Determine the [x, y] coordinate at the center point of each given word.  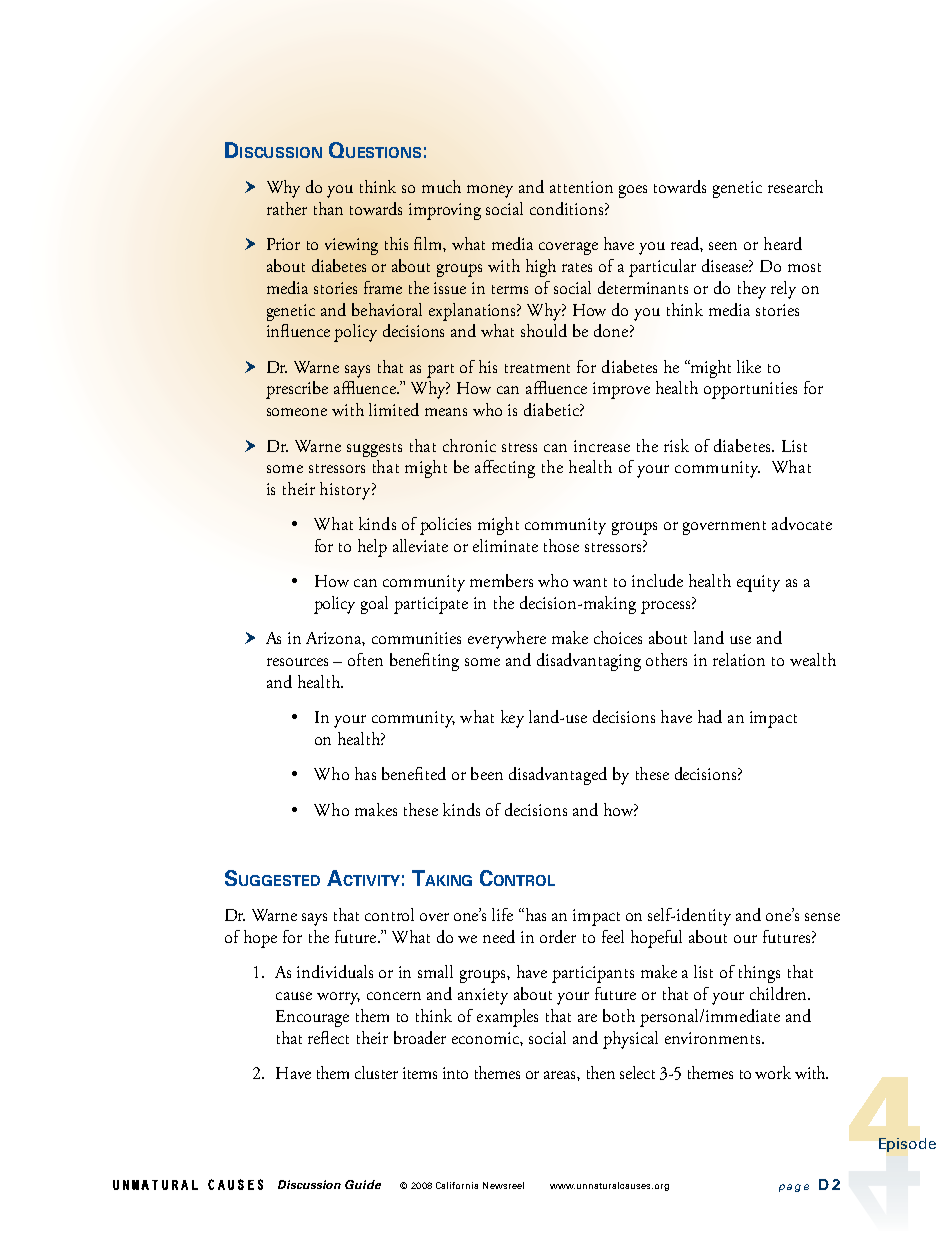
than [328, 208]
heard [783, 243]
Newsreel [503, 1185]
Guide [363, 1184]
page [794, 1188]
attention [581, 187]
